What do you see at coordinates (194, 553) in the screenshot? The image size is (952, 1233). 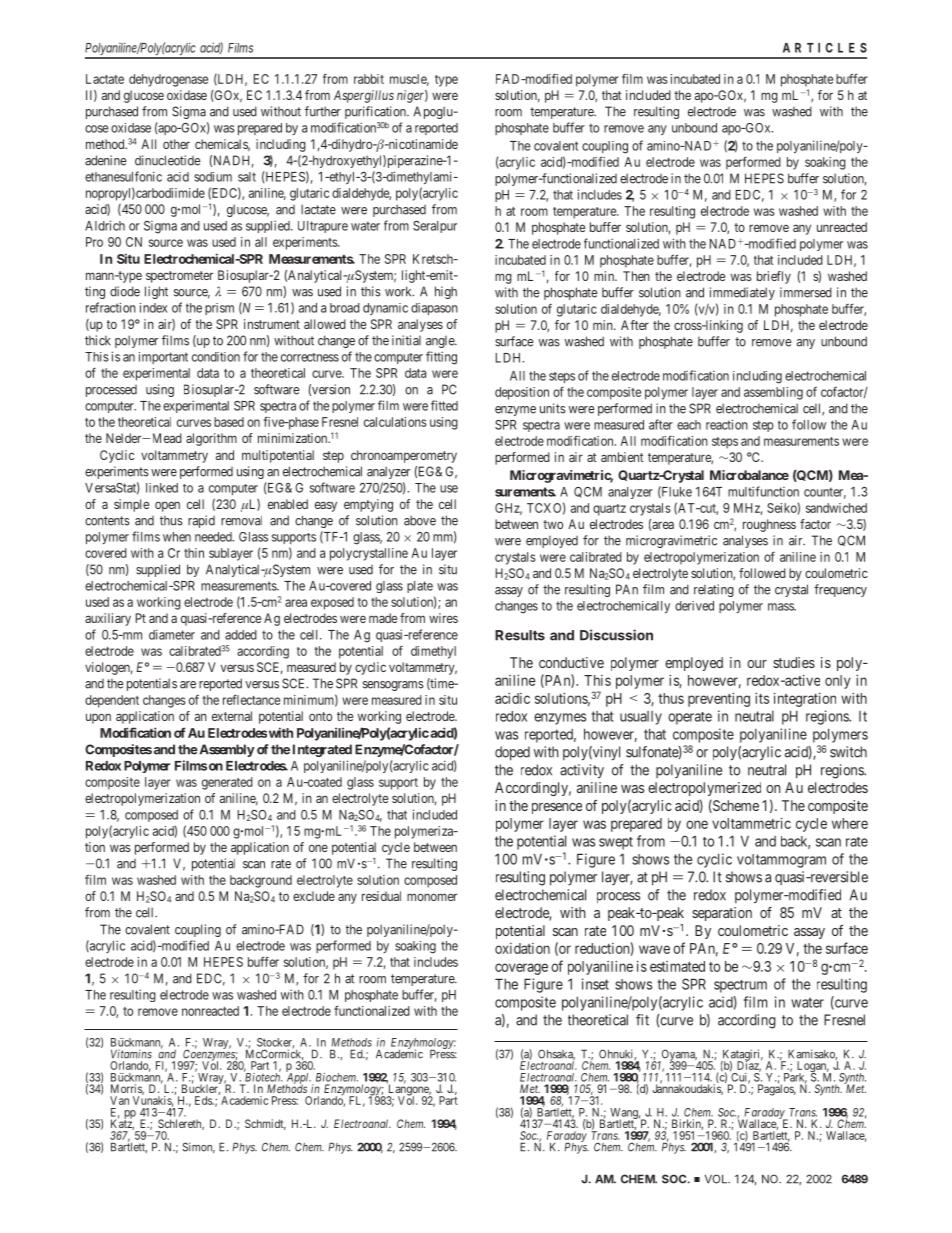 I see `thin` at bounding box center [194, 553].
